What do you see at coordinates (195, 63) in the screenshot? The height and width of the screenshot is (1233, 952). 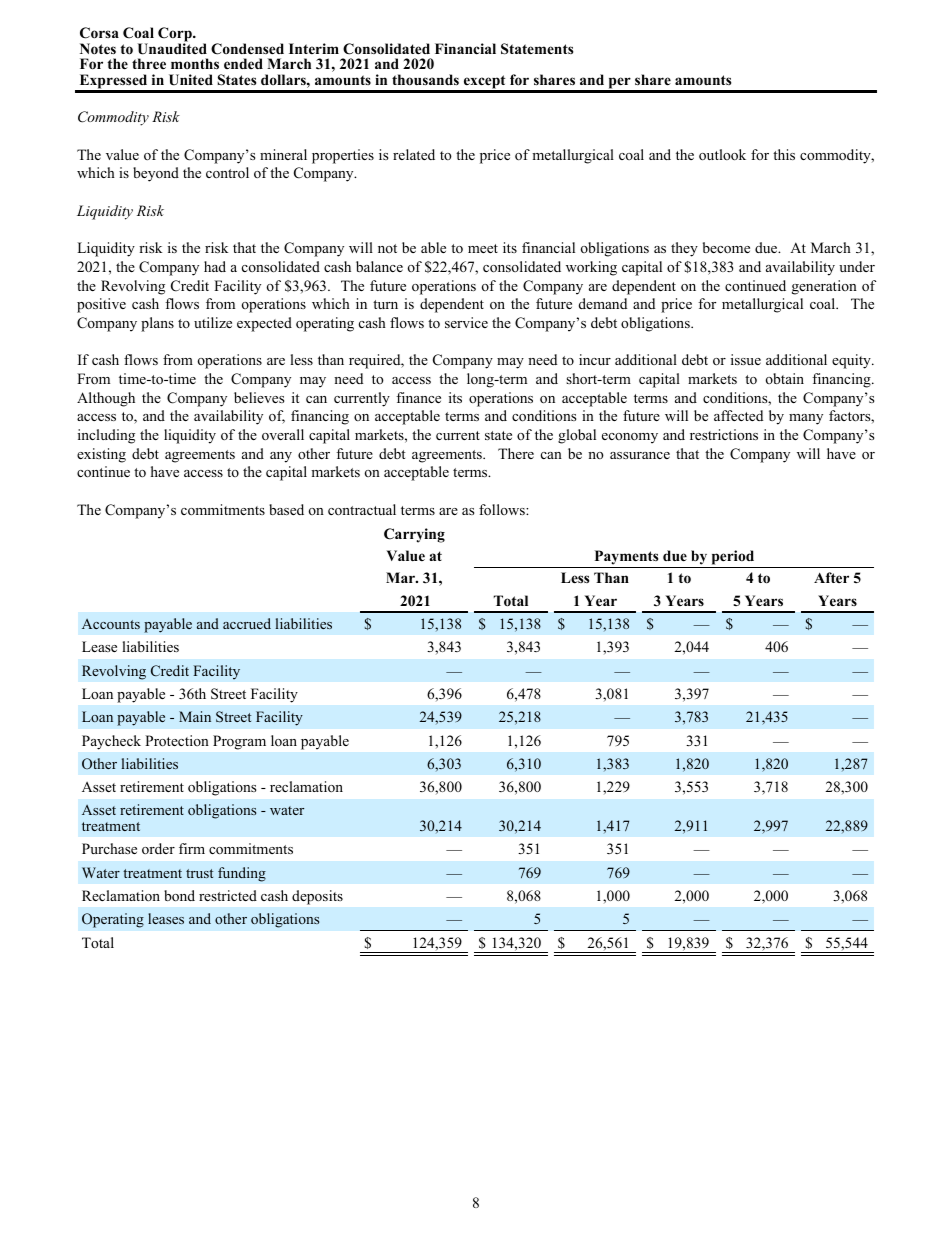 I see `months` at bounding box center [195, 63].
